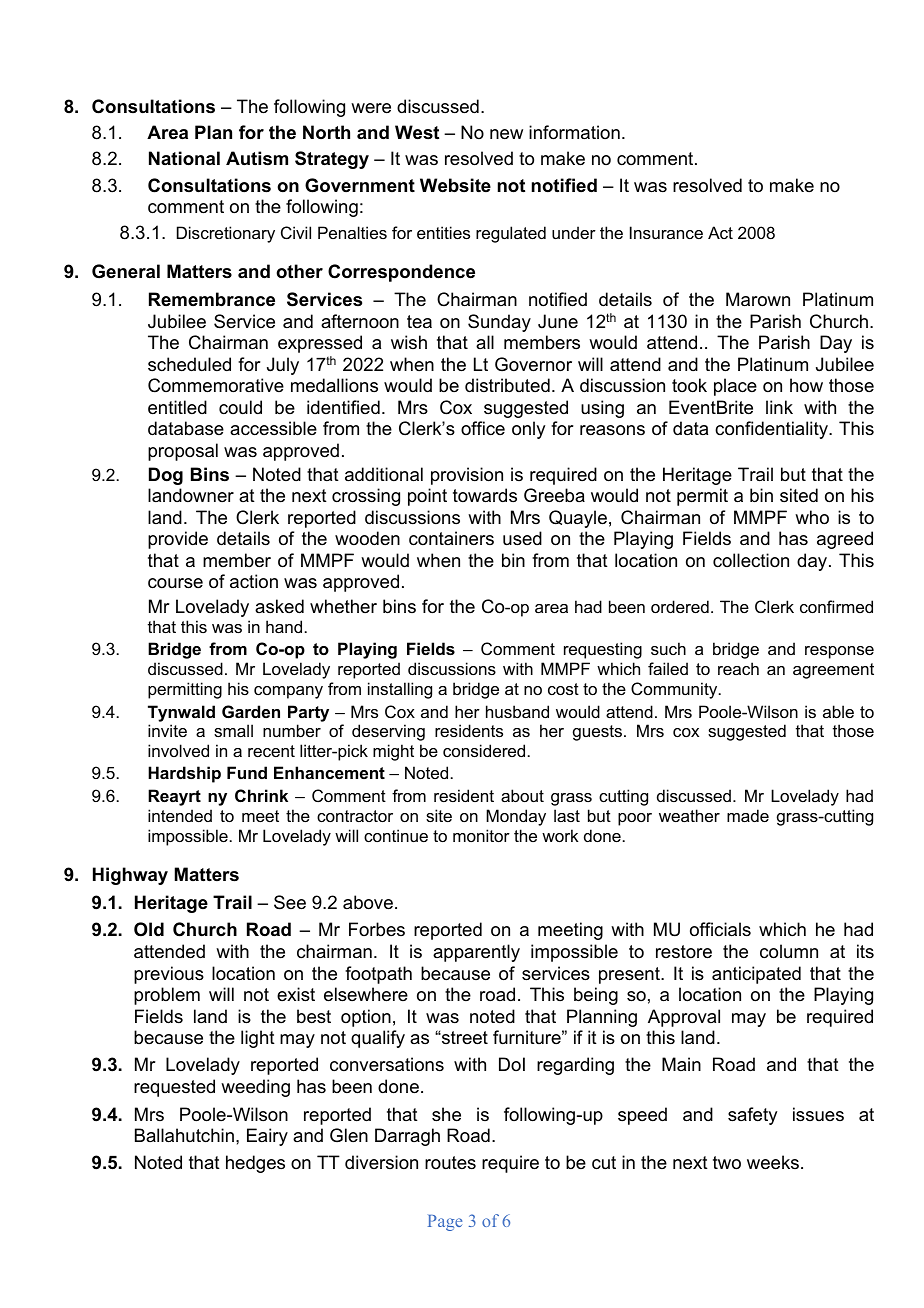 The image size is (924, 1308). I want to click on anticipated, so click(756, 975).
